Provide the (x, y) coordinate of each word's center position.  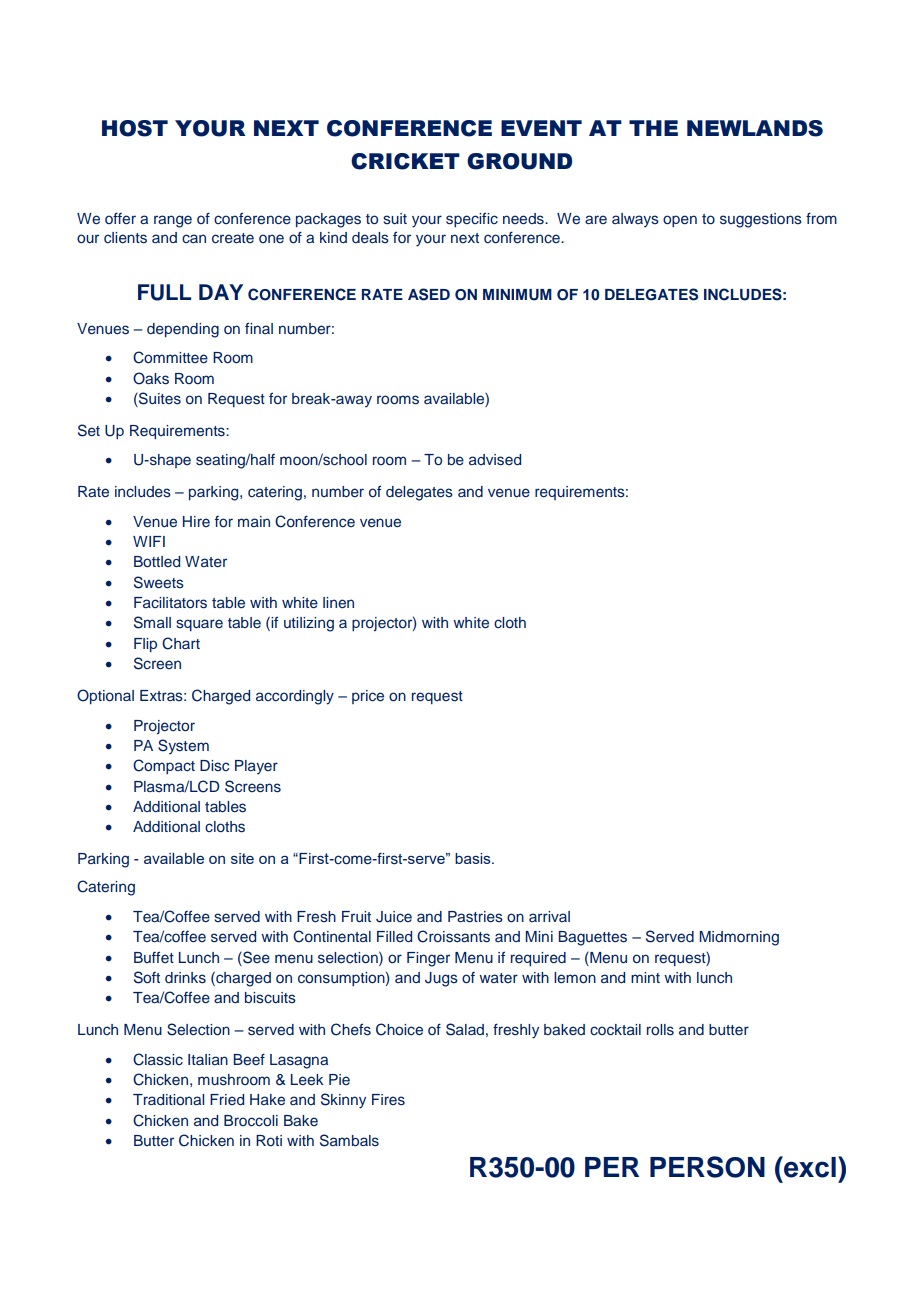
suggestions (761, 220)
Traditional (168, 1099)
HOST (135, 128)
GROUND (519, 161)
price (368, 697)
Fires (388, 1100)
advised (495, 460)
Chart (181, 643)
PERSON (707, 1167)
